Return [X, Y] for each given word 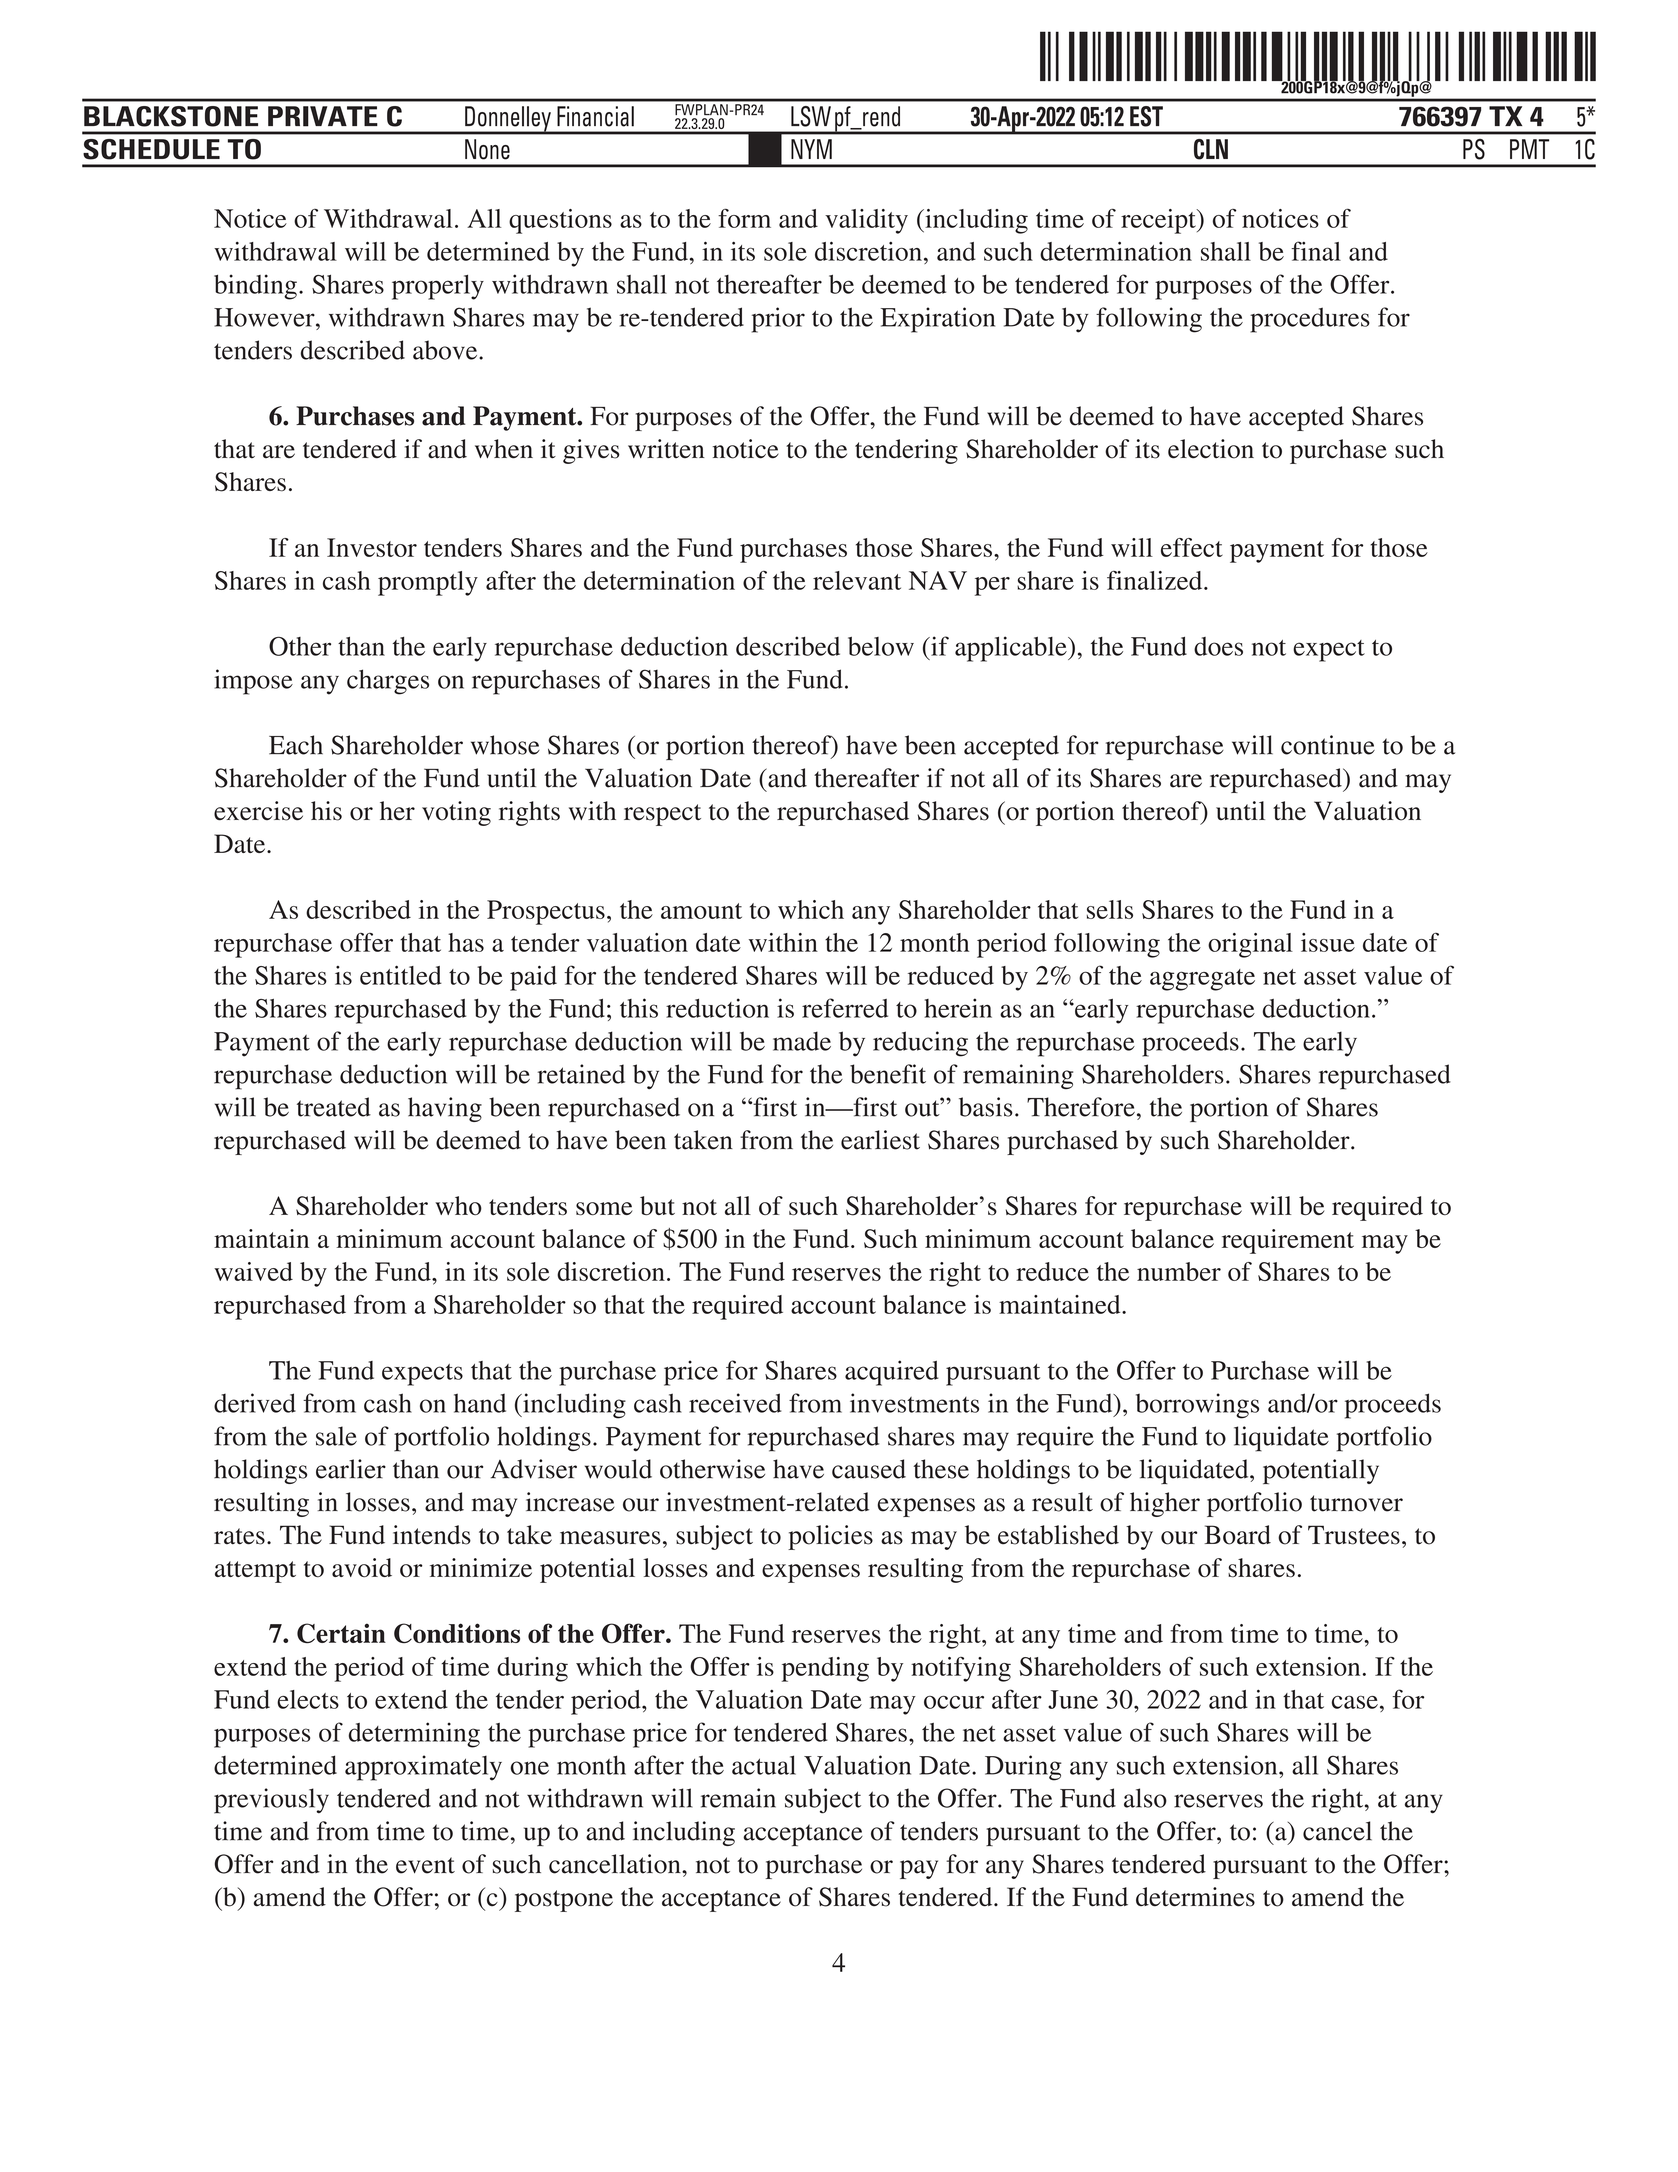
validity [866, 221]
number [1179, 1271]
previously [271, 1801]
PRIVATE [323, 116]
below [881, 646]
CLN [1211, 149]
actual [764, 1765]
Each [296, 745]
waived [253, 1271]
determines [1195, 1897]
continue [1328, 745]
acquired [892, 1373]
